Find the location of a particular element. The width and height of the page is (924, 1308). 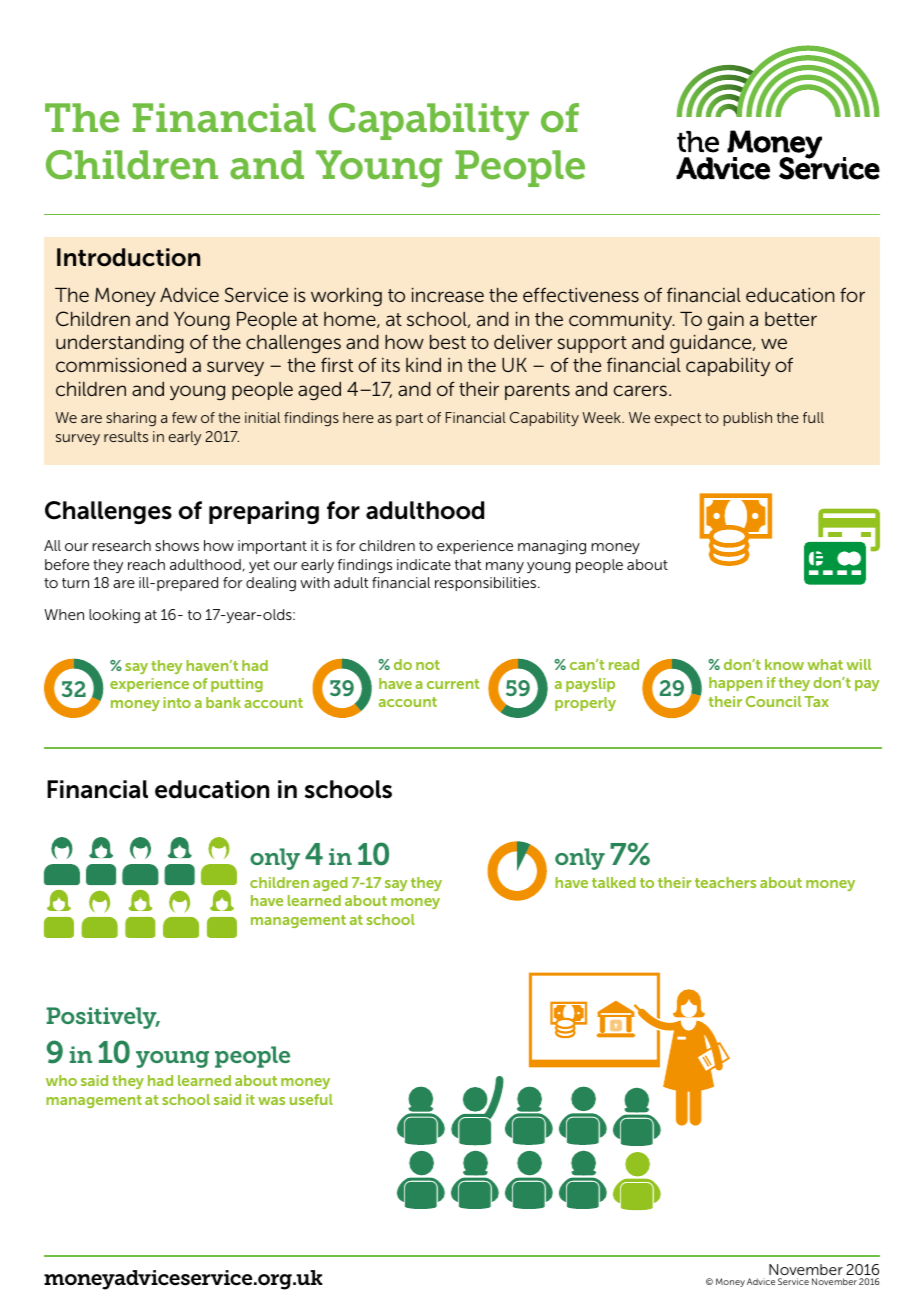

was is located at coordinates (271, 1101).
